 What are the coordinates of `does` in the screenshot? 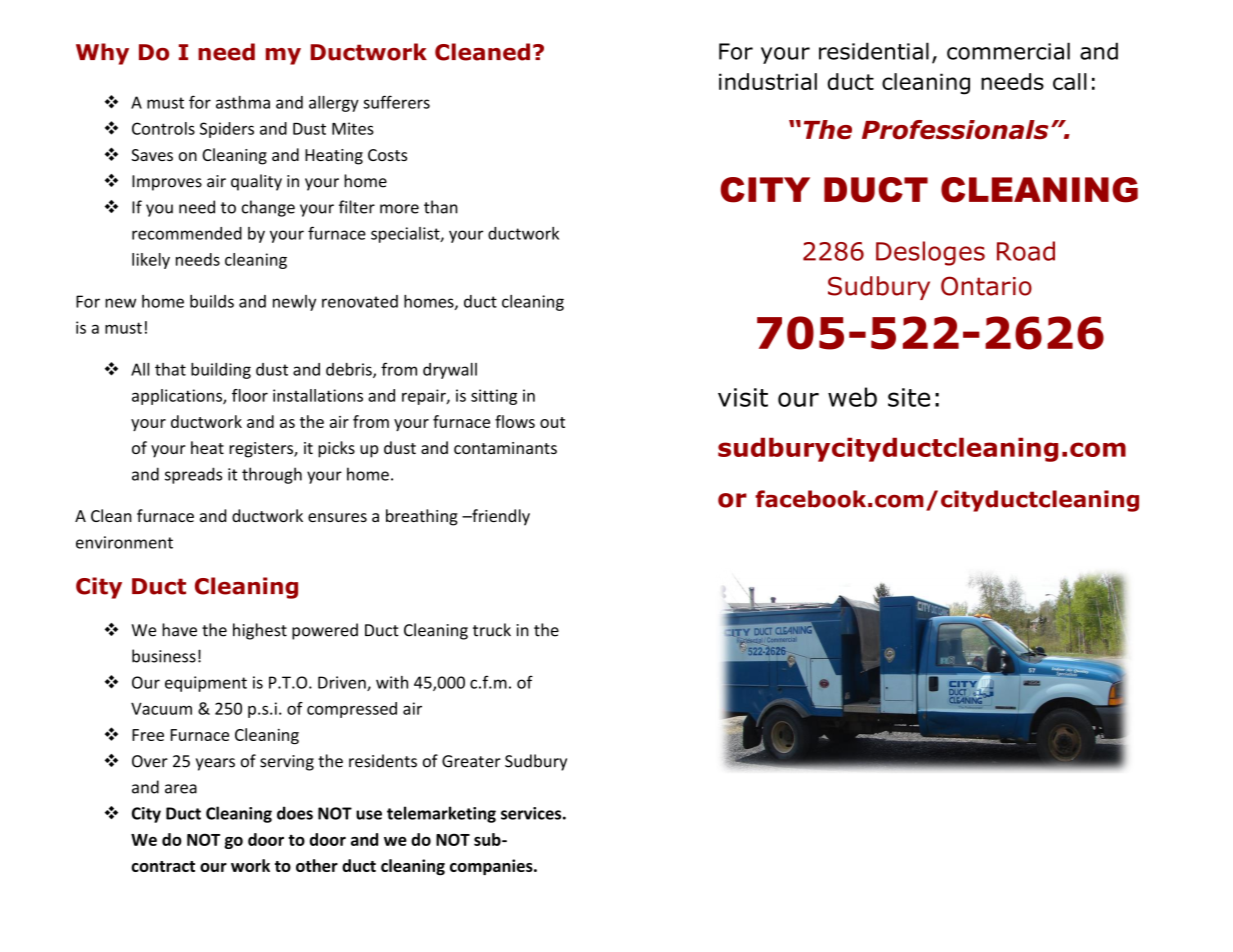 It's located at (295, 813).
